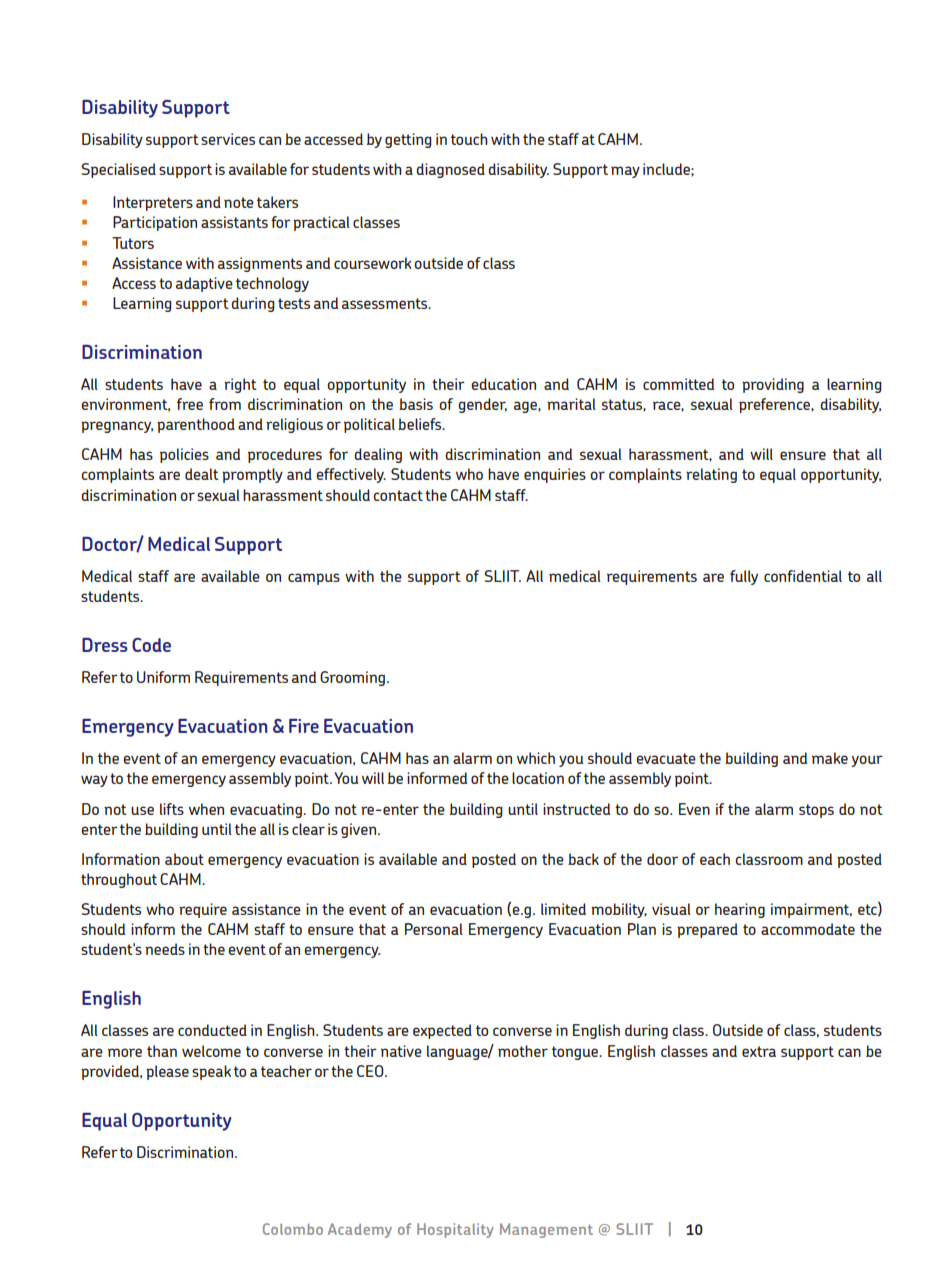  I want to click on dealt, so click(202, 474).
